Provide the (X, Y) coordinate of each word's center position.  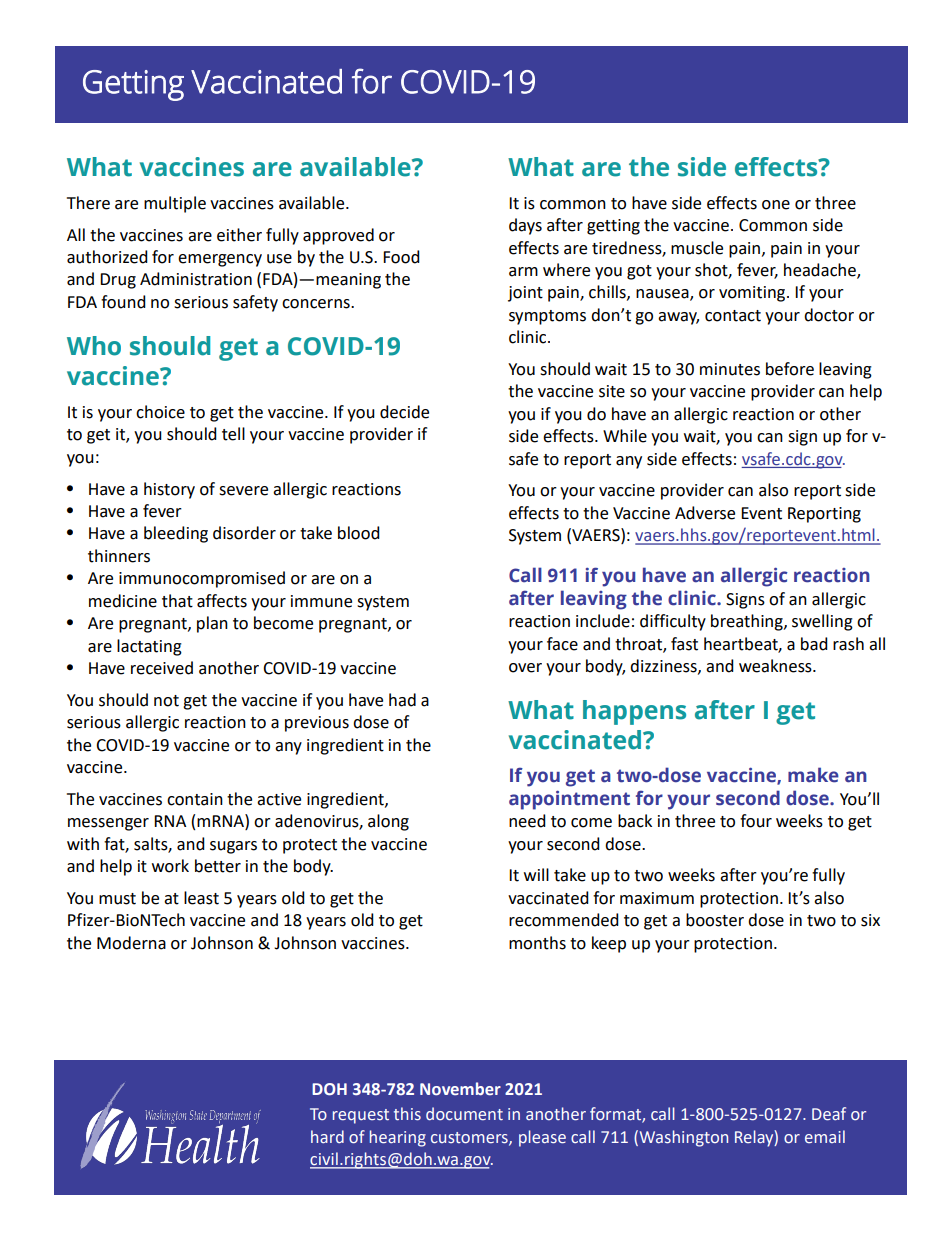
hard (327, 1136)
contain (195, 799)
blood (359, 533)
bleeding (176, 534)
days (525, 226)
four (756, 821)
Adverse (705, 513)
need (527, 821)
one (776, 205)
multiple (175, 204)
